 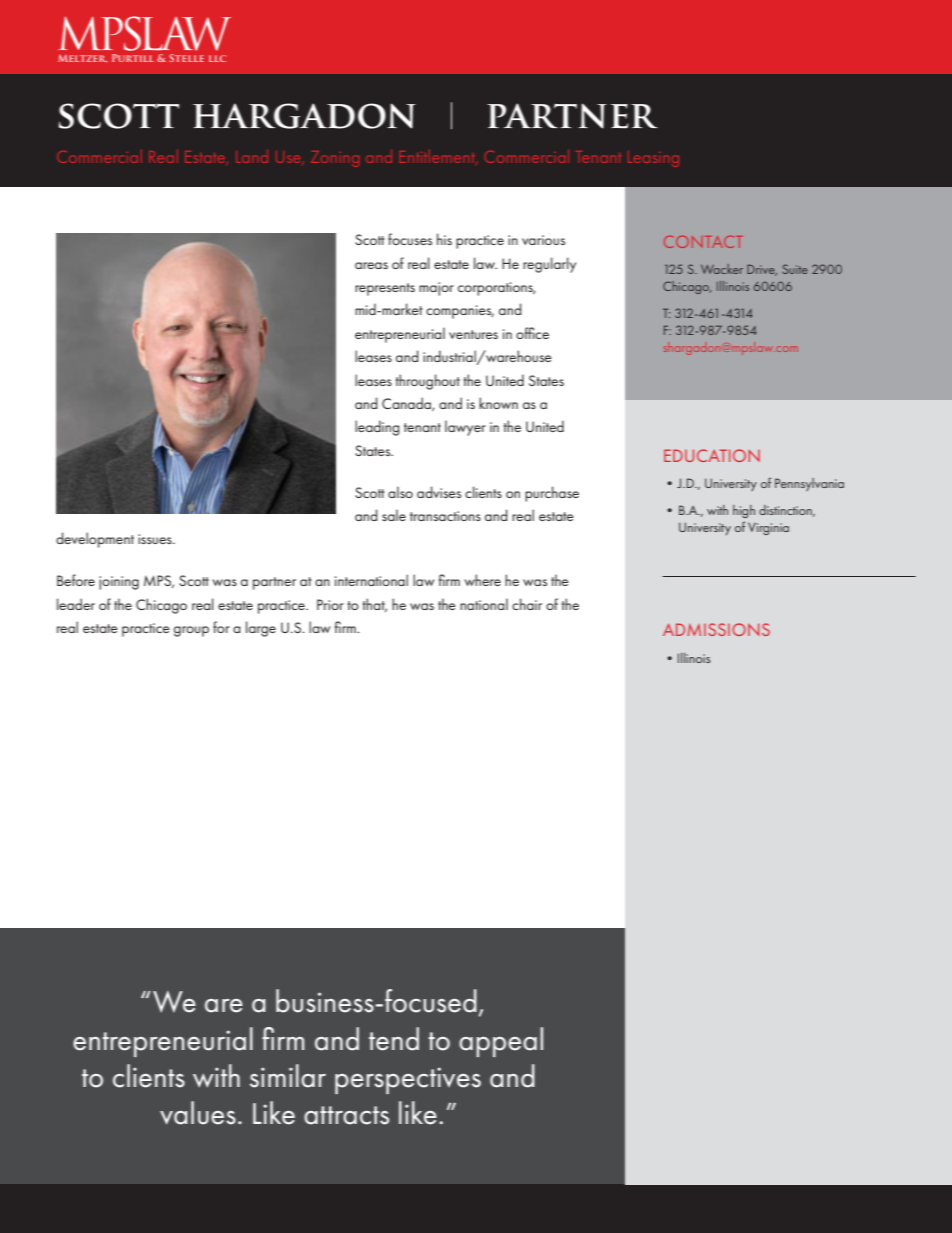 What do you see at coordinates (438, 157) in the screenshot?
I see `Entitlement` at bounding box center [438, 157].
